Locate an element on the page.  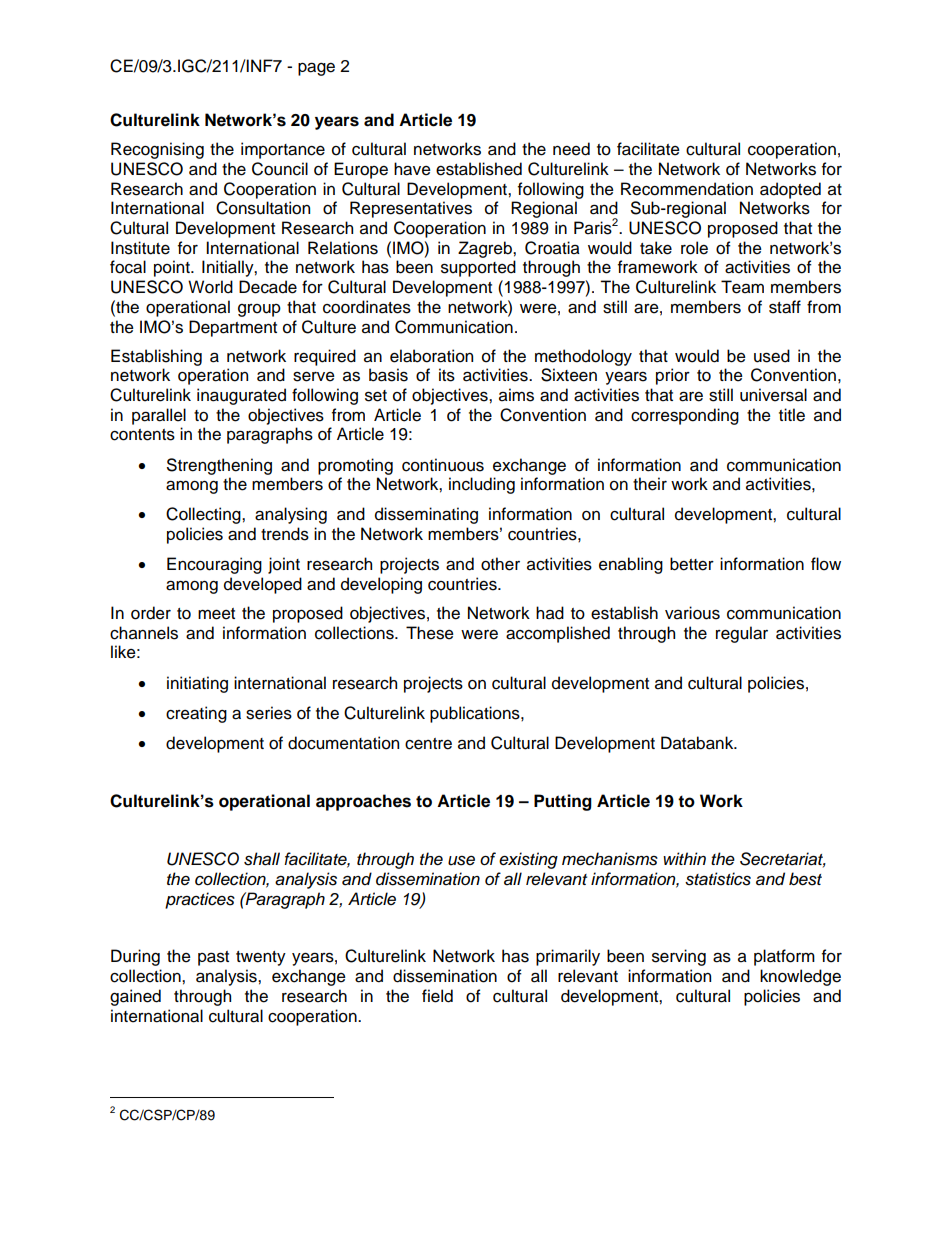
Department is located at coordinates (233, 328).
